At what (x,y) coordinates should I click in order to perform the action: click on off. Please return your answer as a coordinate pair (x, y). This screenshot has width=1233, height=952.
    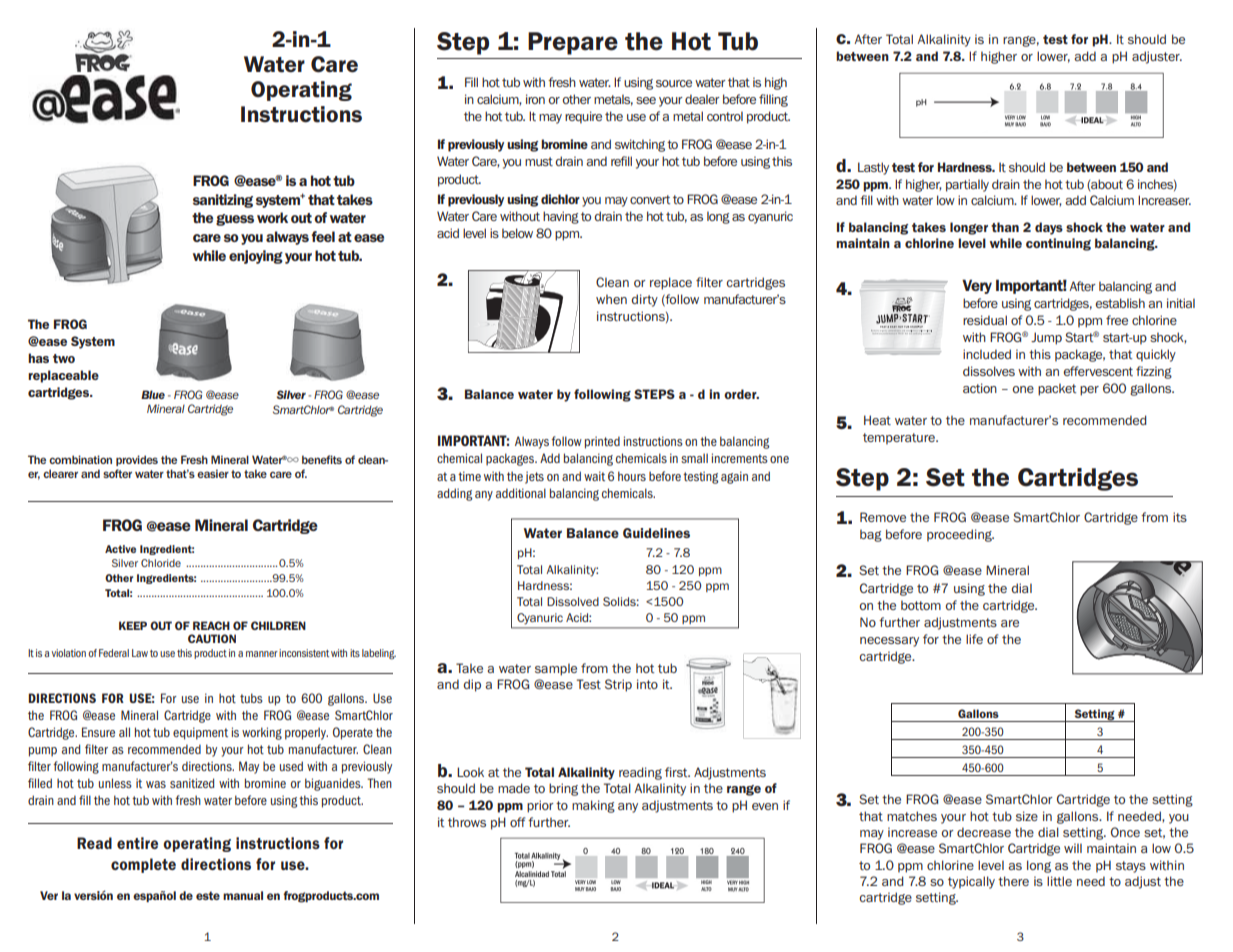
    Looking at the image, I should click on (517, 822).
